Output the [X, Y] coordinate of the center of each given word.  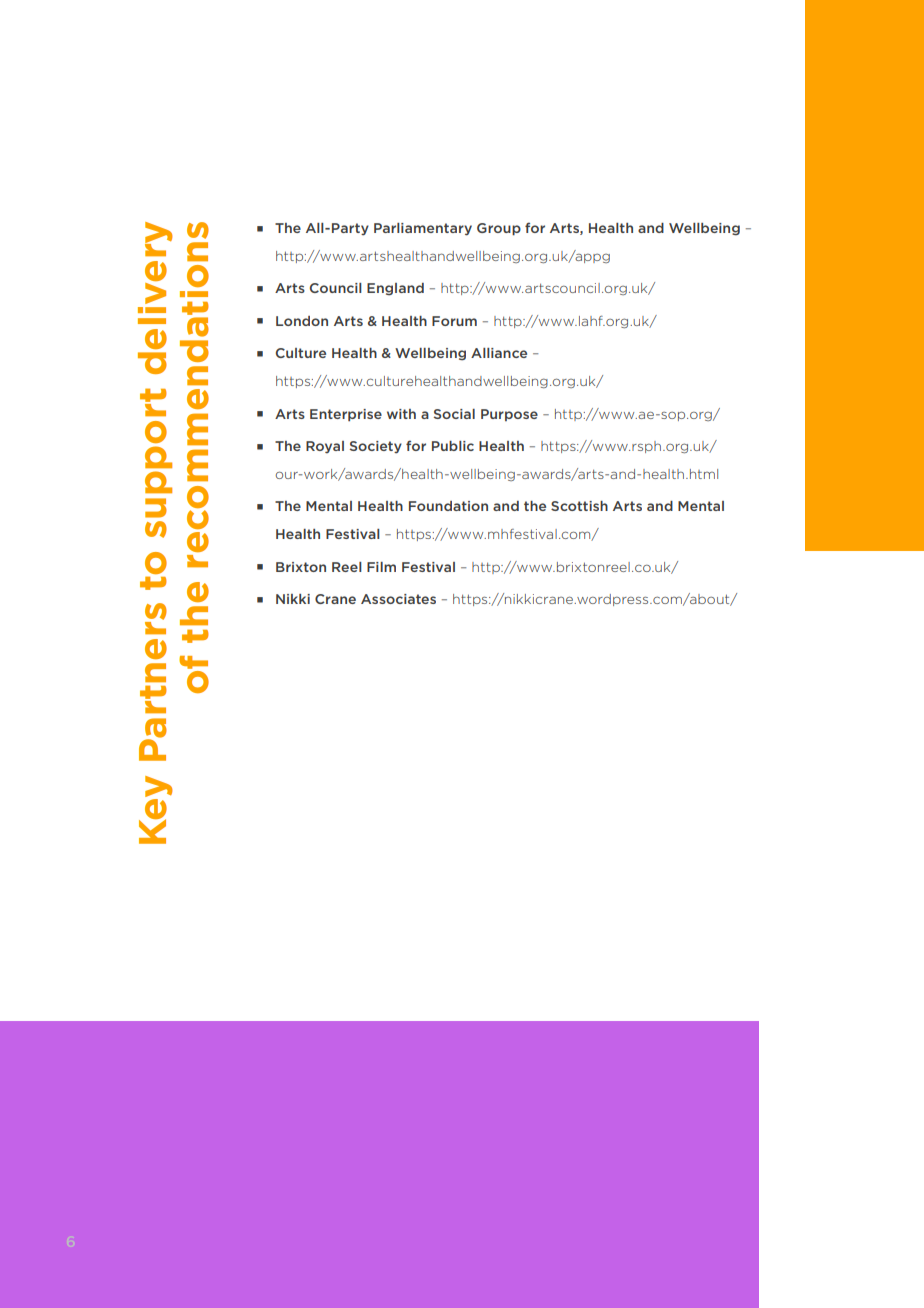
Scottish [579, 506]
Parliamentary [423, 229]
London [302, 321]
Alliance [499, 353]
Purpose [509, 415]
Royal [325, 447]
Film [381, 567]
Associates [398, 599]
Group [499, 229]
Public [453, 446]
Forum [454, 321]
